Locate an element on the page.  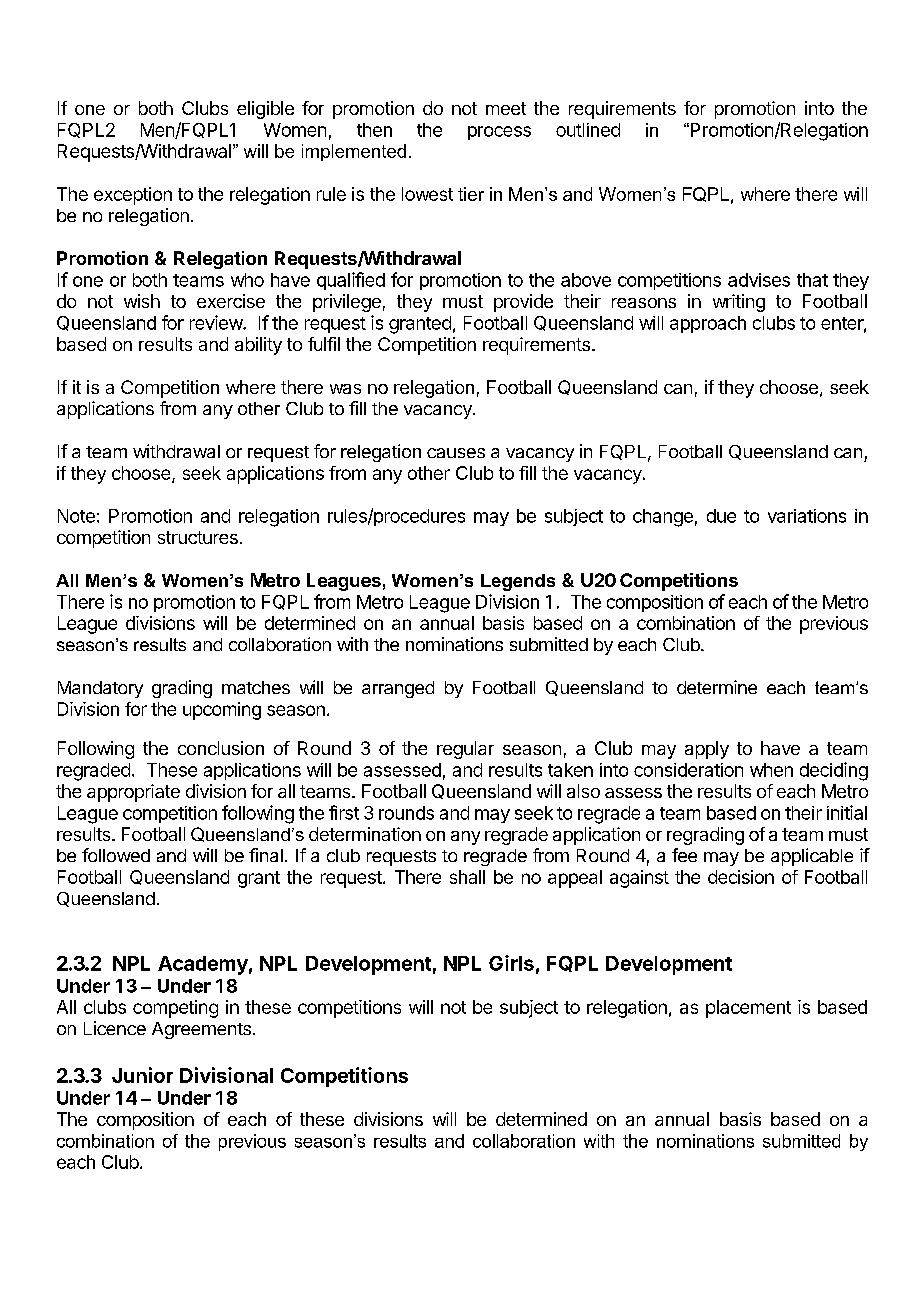
exception is located at coordinates (133, 196).
